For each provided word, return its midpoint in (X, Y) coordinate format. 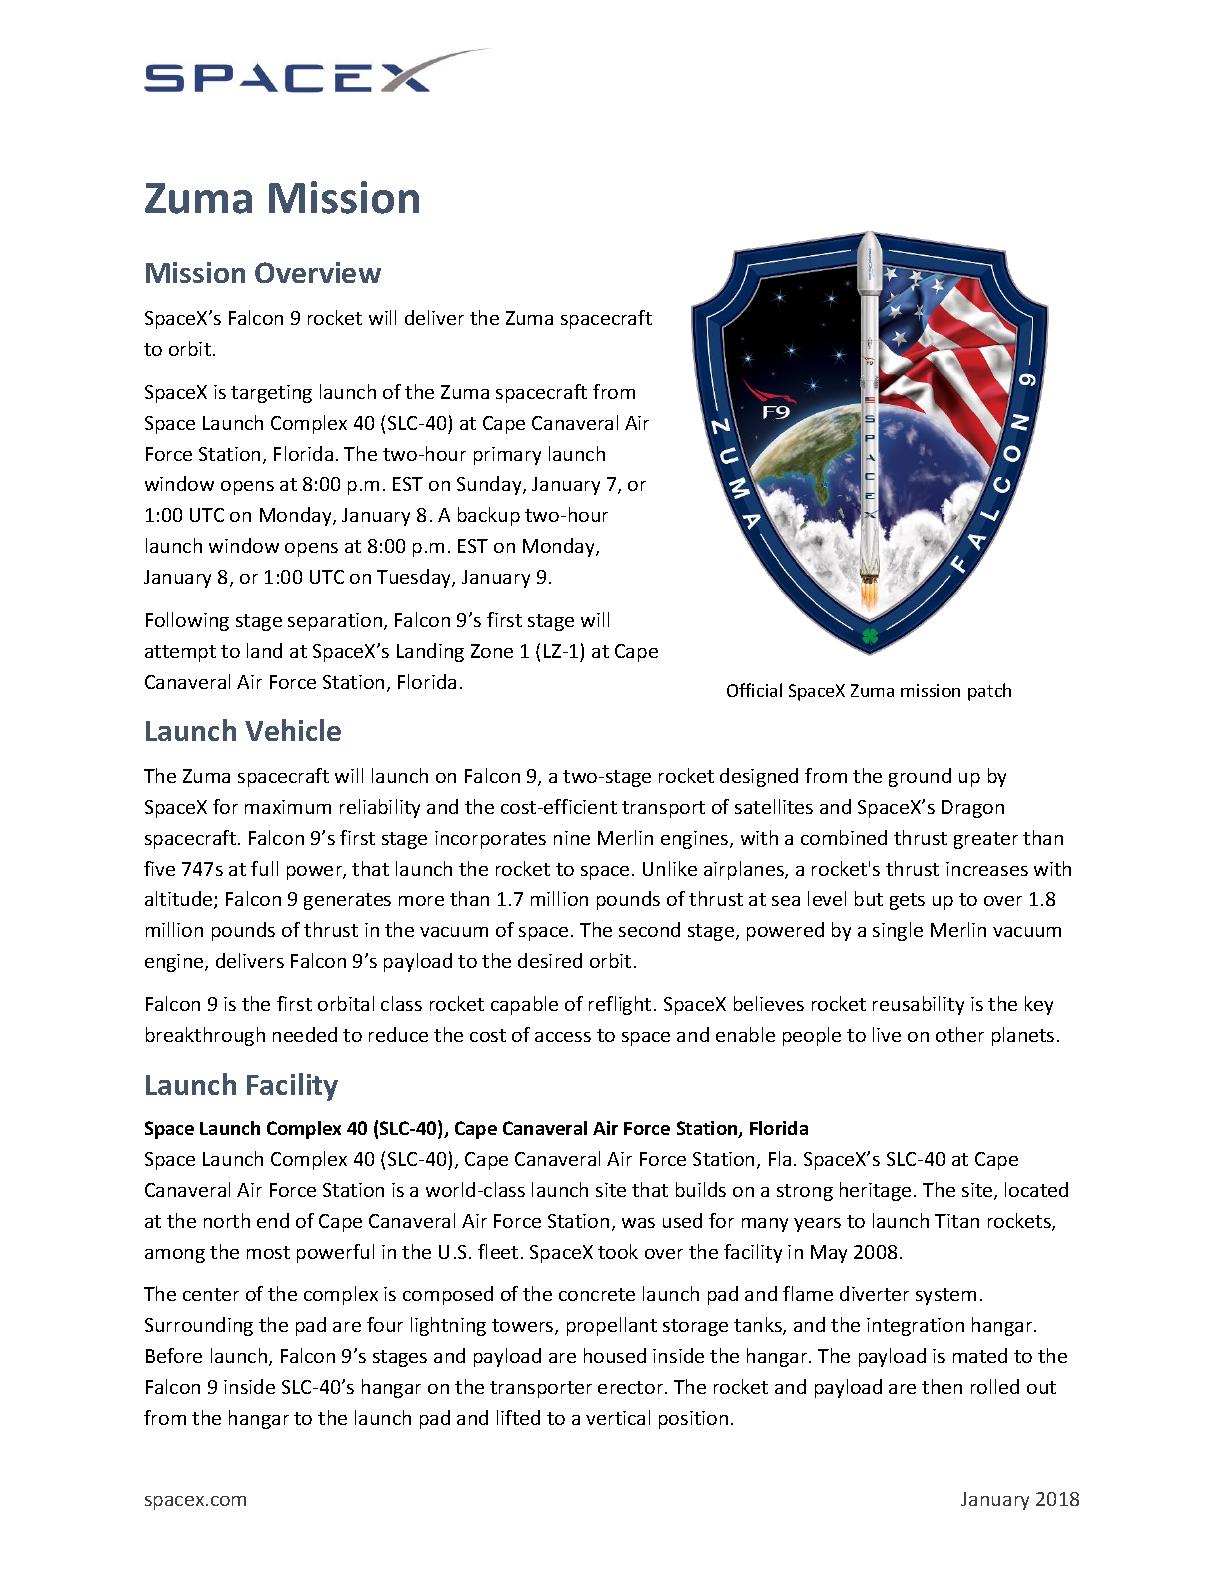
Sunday (490, 485)
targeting (271, 394)
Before (174, 1355)
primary (507, 456)
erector (632, 1387)
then (942, 1386)
